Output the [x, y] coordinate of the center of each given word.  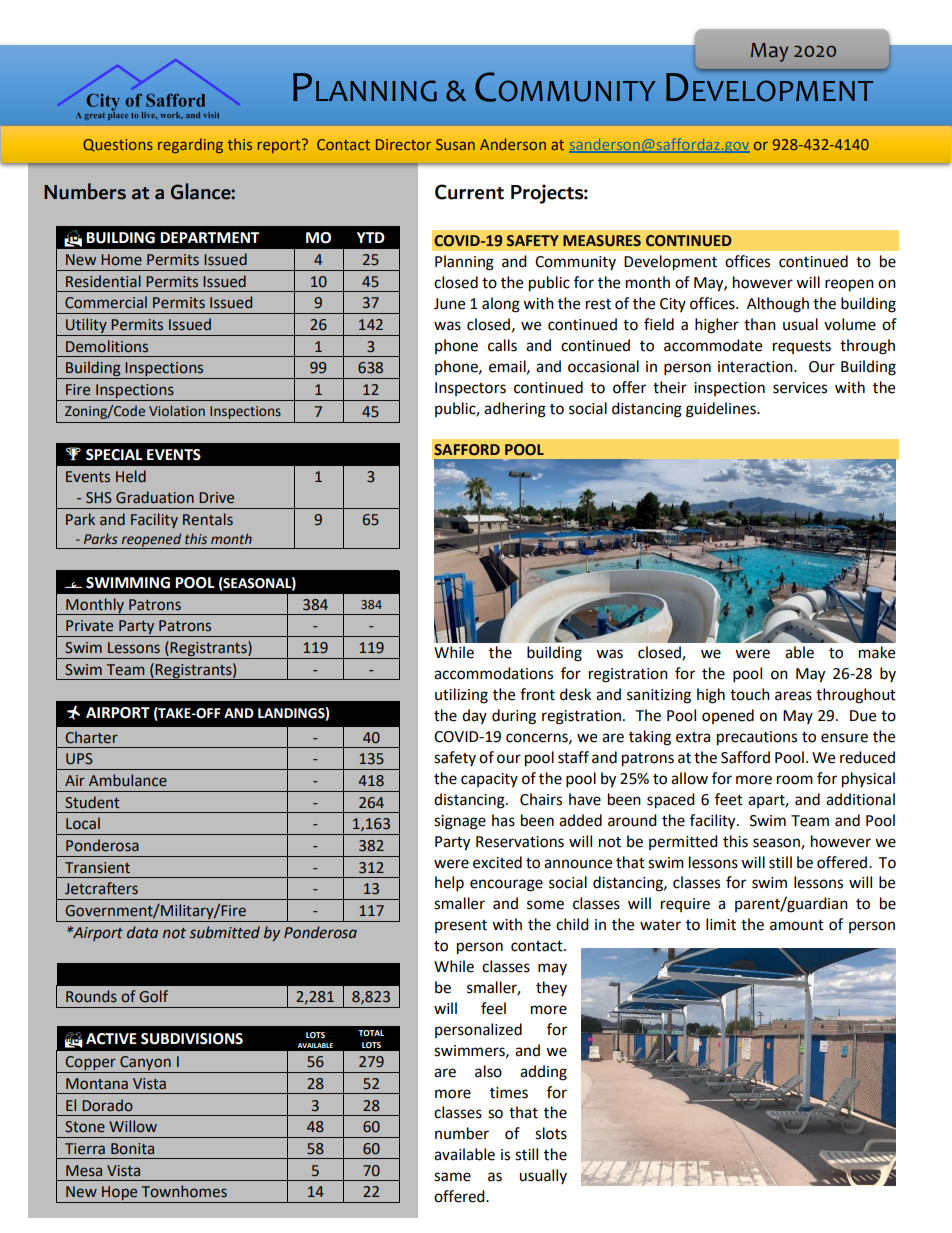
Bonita [132, 1149]
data [142, 932]
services [800, 388]
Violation [177, 410]
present [461, 926]
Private [89, 626]
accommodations [493, 673]
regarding [190, 145]
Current [469, 192]
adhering [515, 410]
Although [778, 305]
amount [797, 925]
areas [793, 696]
